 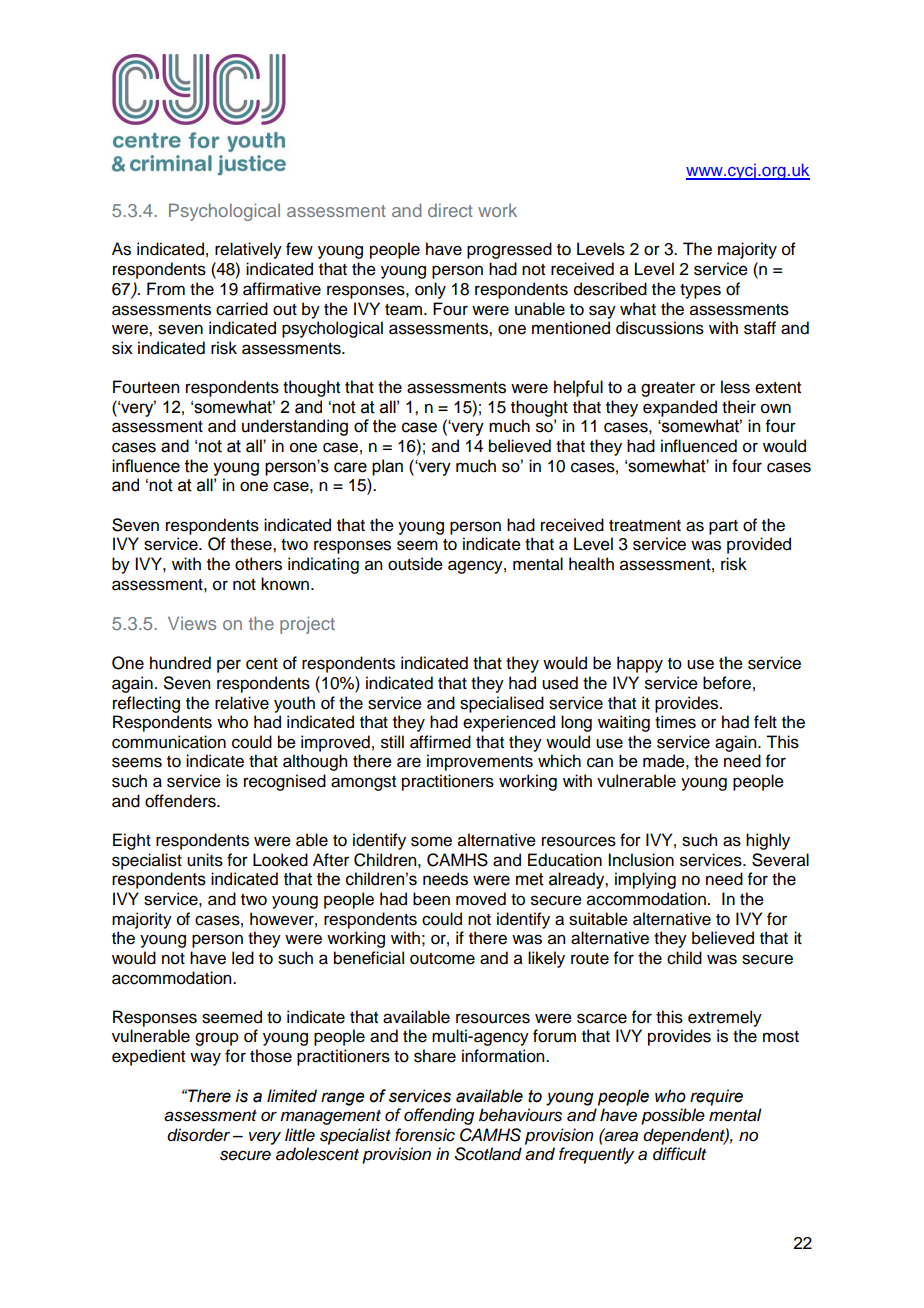 I want to click on From, so click(x=166, y=289).
